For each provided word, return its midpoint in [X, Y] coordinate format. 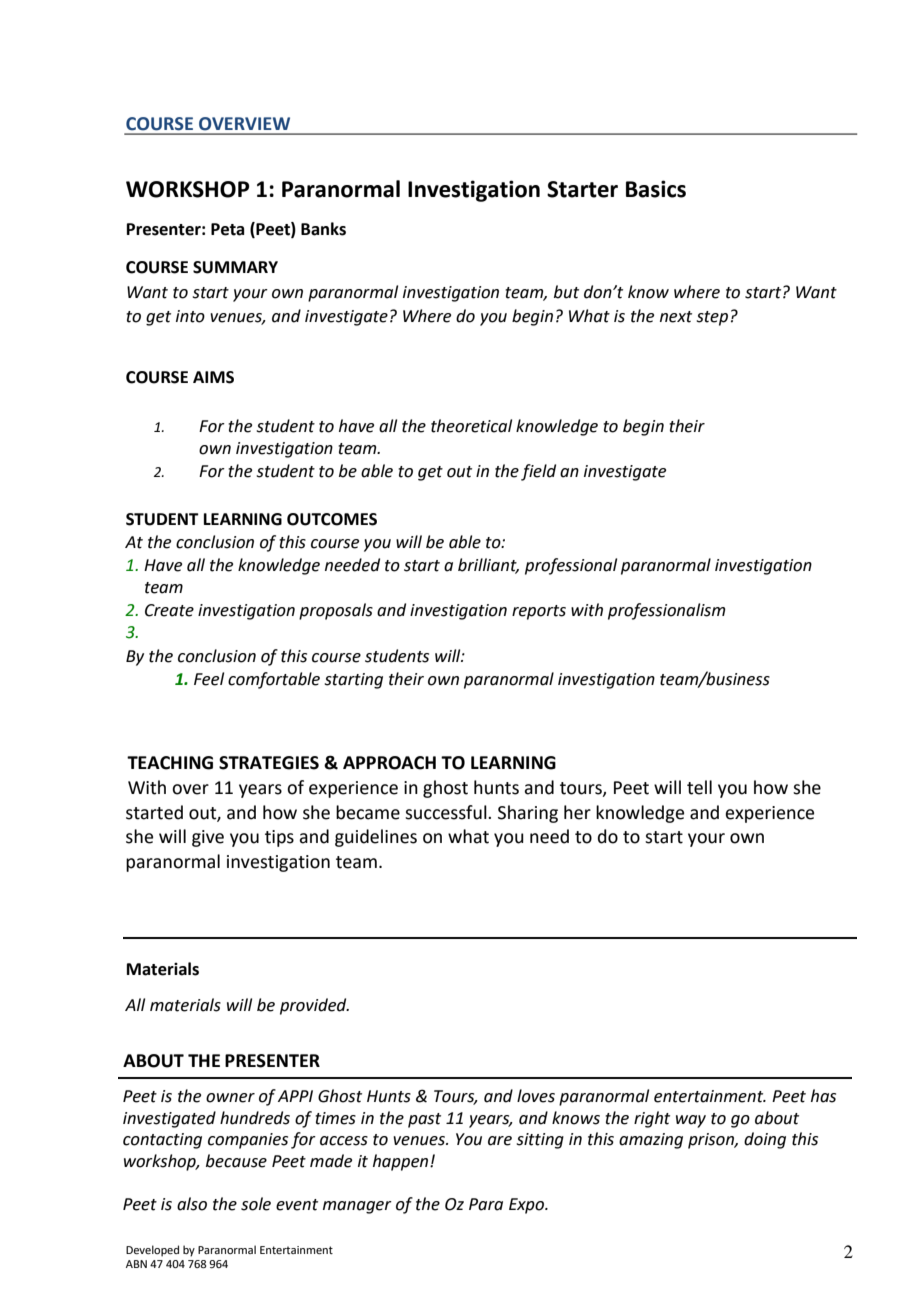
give [208, 838]
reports [539, 612]
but [566, 292]
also [192, 1204]
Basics [656, 189]
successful [447, 812]
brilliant [488, 565]
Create [169, 610]
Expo [528, 1206]
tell [699, 787]
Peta [227, 229]
